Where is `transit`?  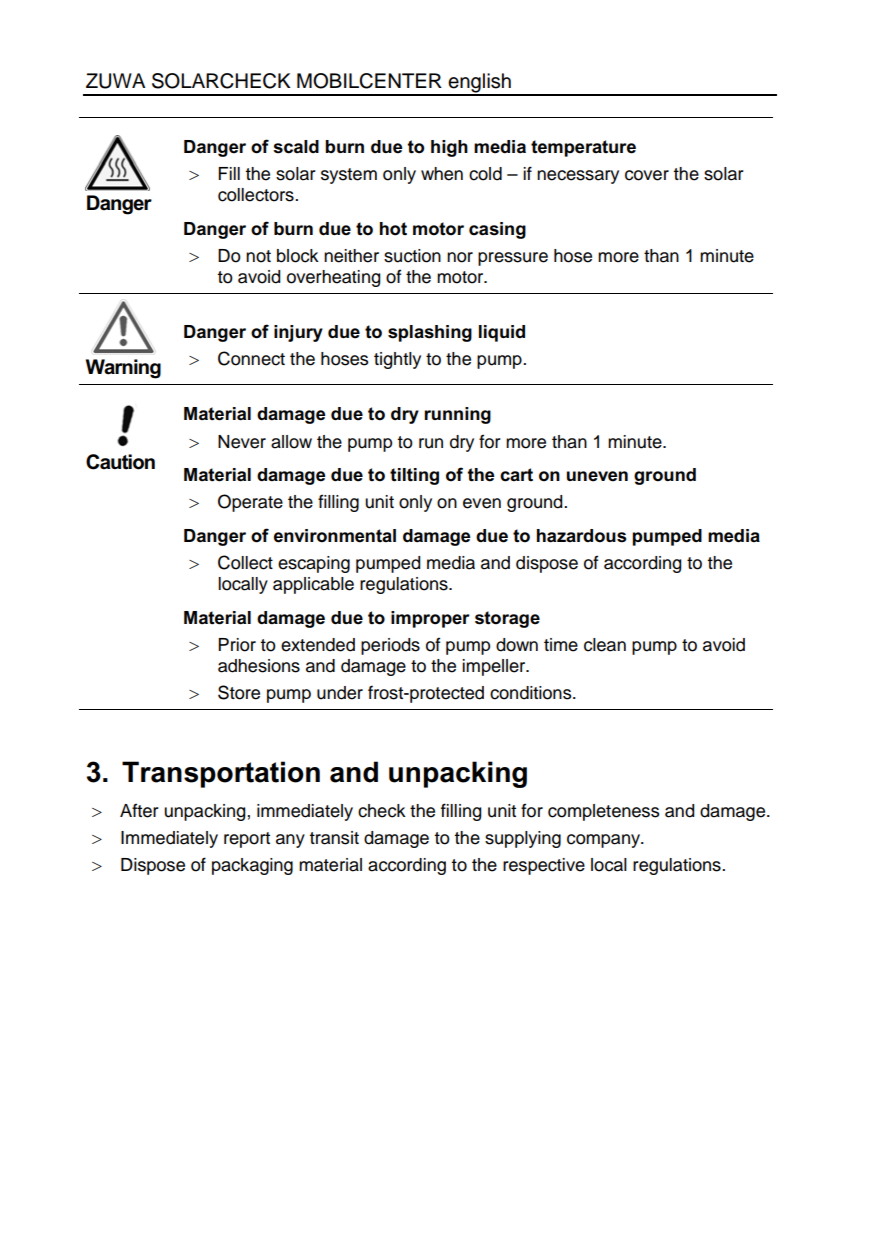 transit is located at coordinates (334, 838).
